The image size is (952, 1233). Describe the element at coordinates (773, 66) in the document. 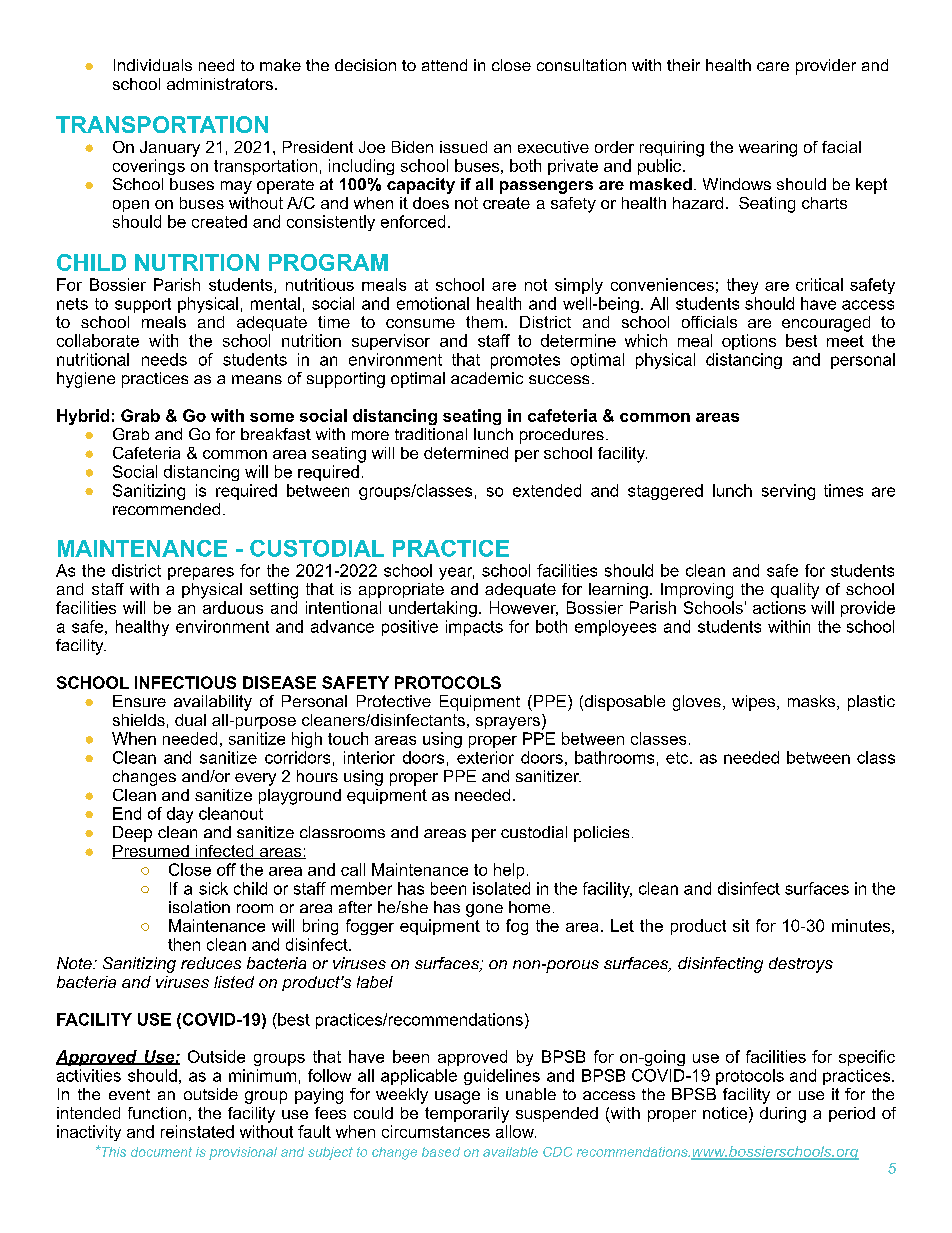

I see `care` at that location.
